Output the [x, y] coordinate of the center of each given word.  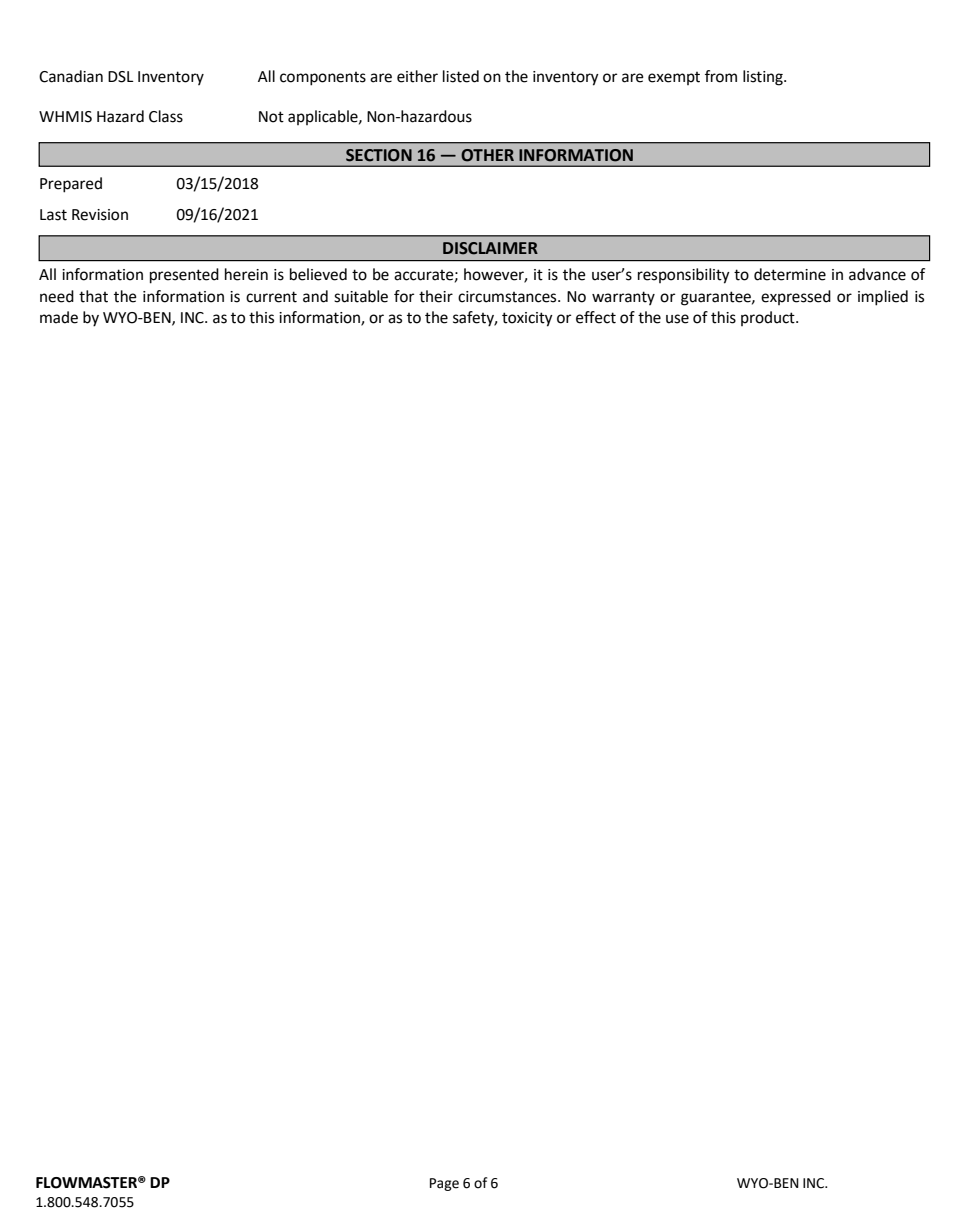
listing [764, 78]
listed [461, 76]
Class [166, 116]
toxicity [527, 319]
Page [444, 1184]
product [769, 318]
